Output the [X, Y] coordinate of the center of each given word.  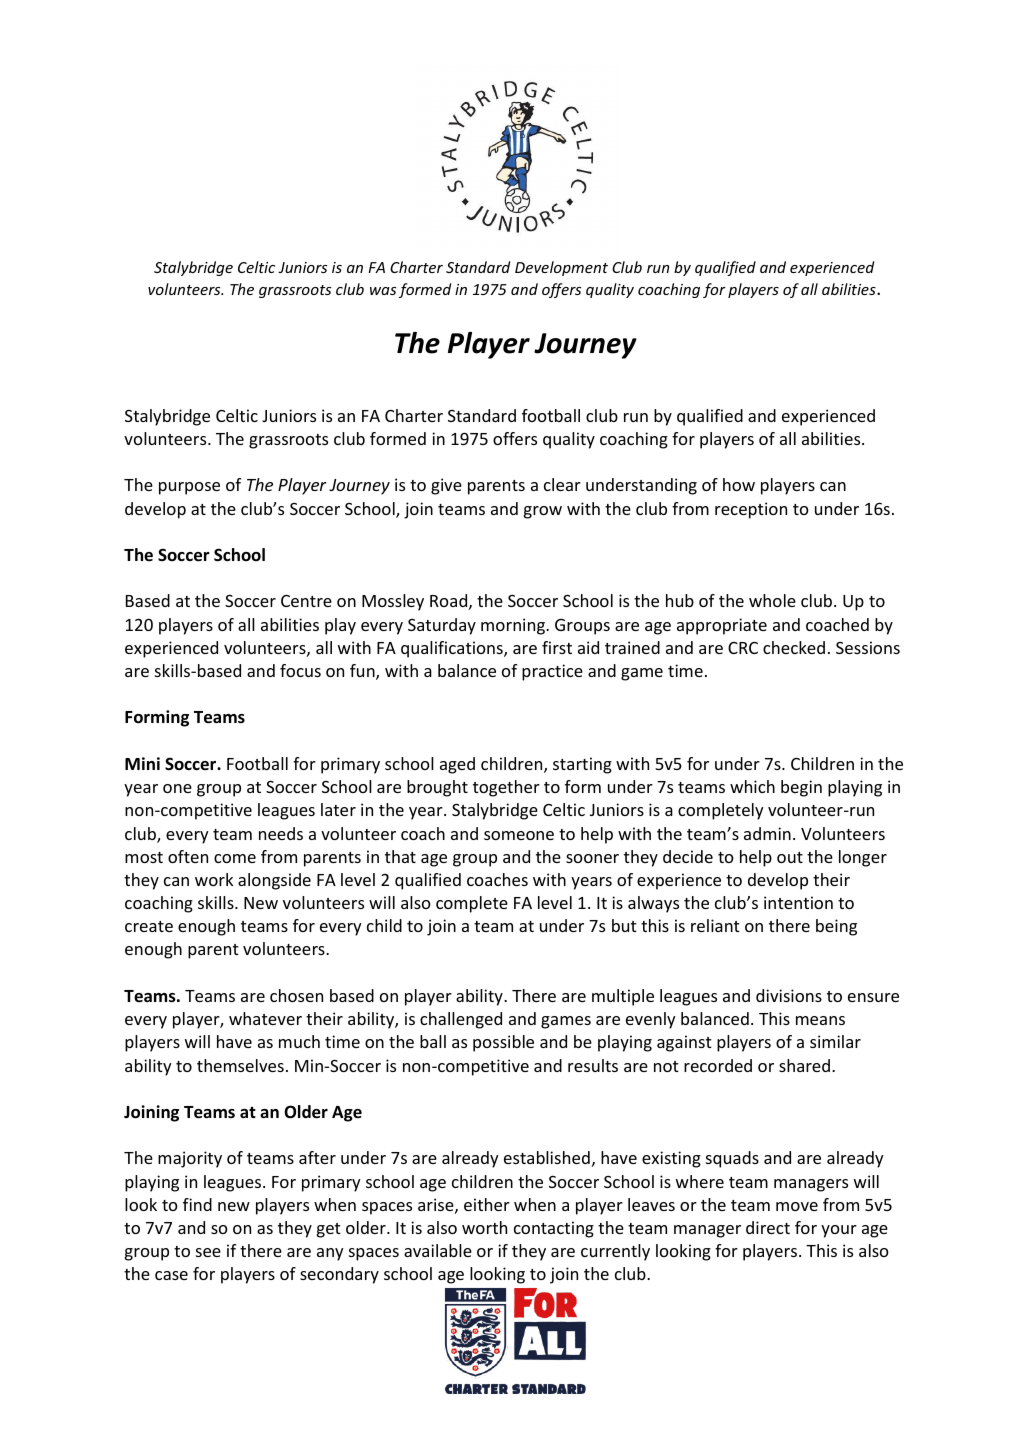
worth [484, 1227]
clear [562, 484]
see [208, 1252]
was [383, 291]
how [739, 484]
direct [768, 1227]
